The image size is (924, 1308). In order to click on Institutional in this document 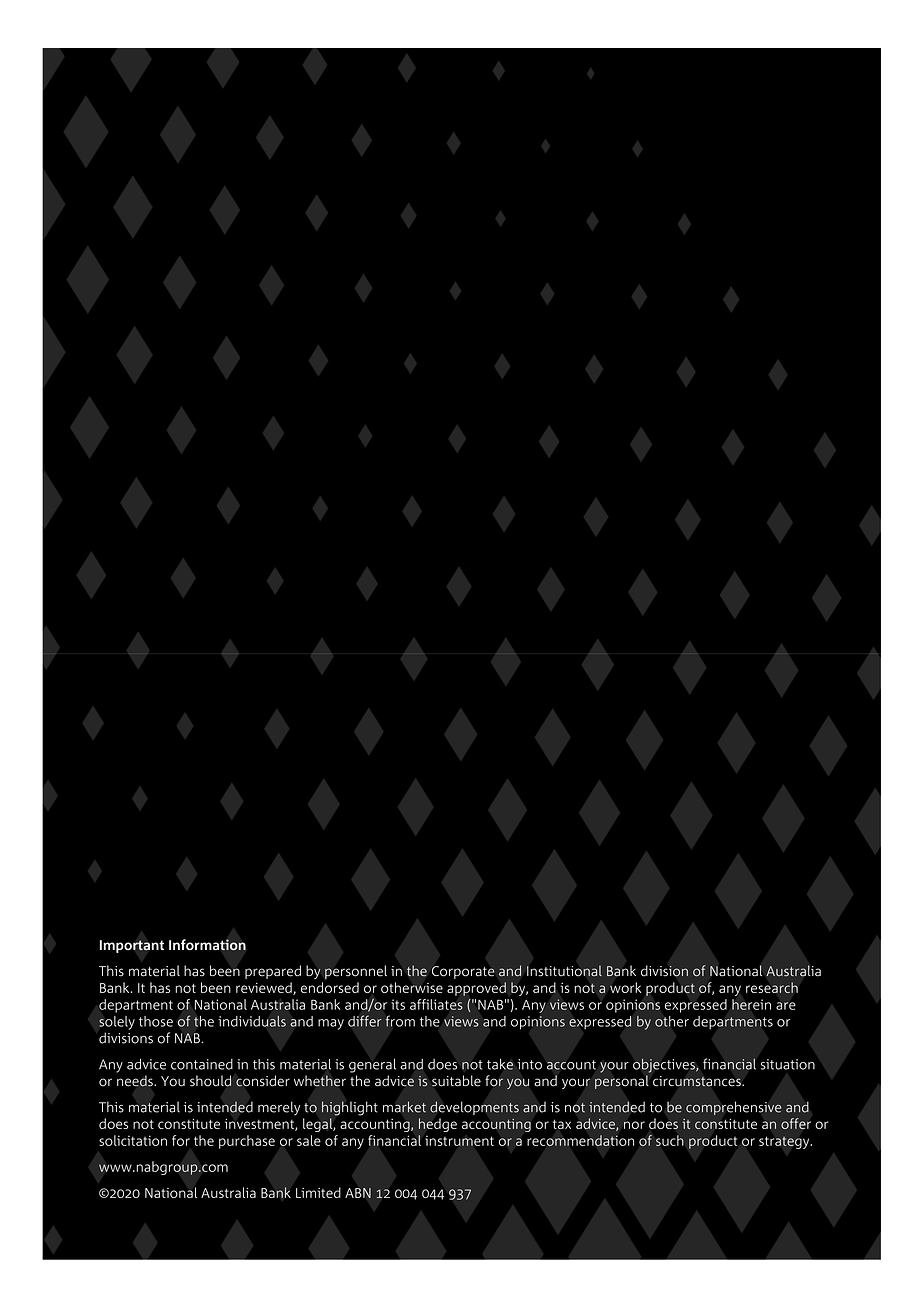, I will do `click(564, 971)`.
